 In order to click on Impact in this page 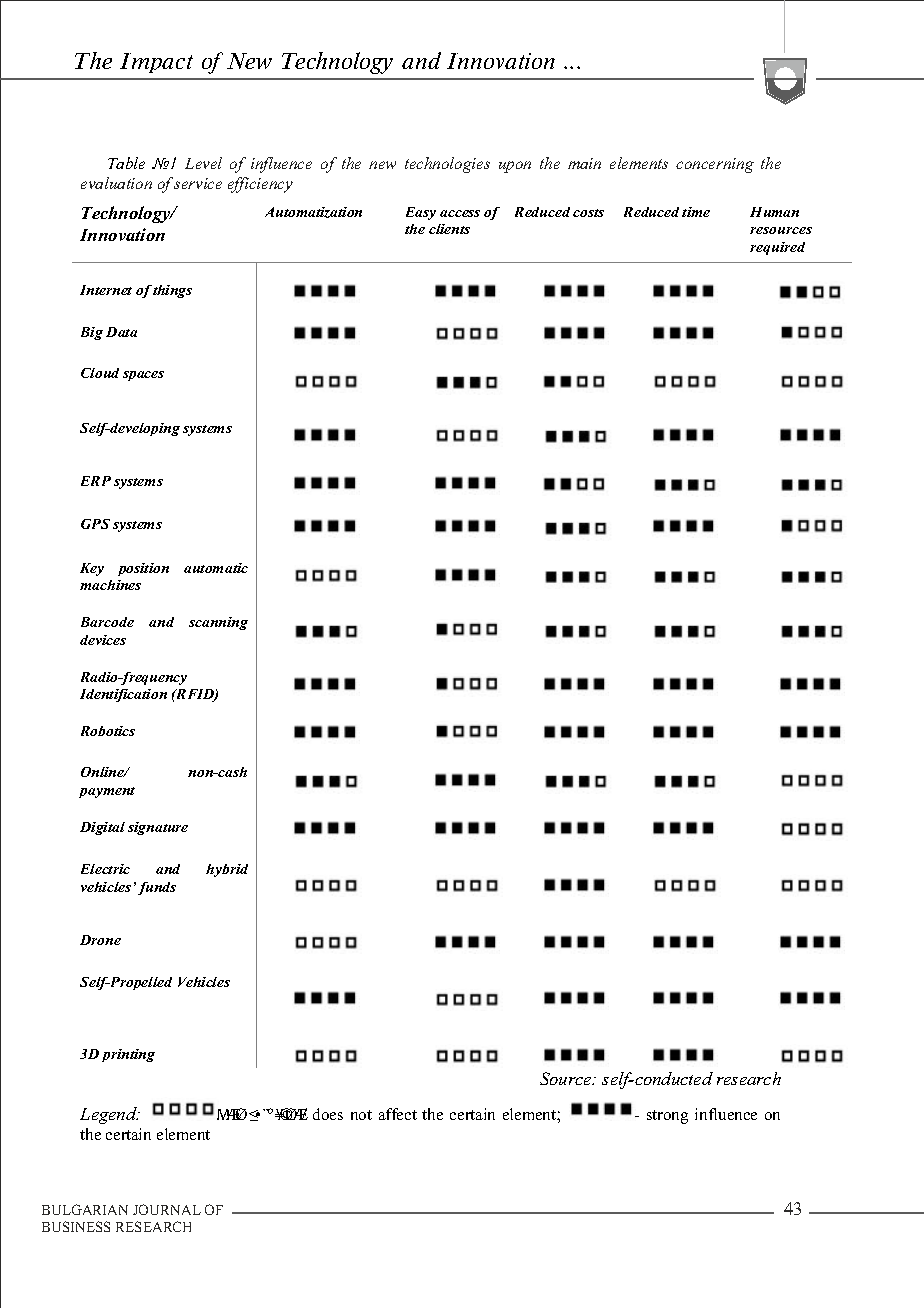, I will do `click(156, 63)`.
